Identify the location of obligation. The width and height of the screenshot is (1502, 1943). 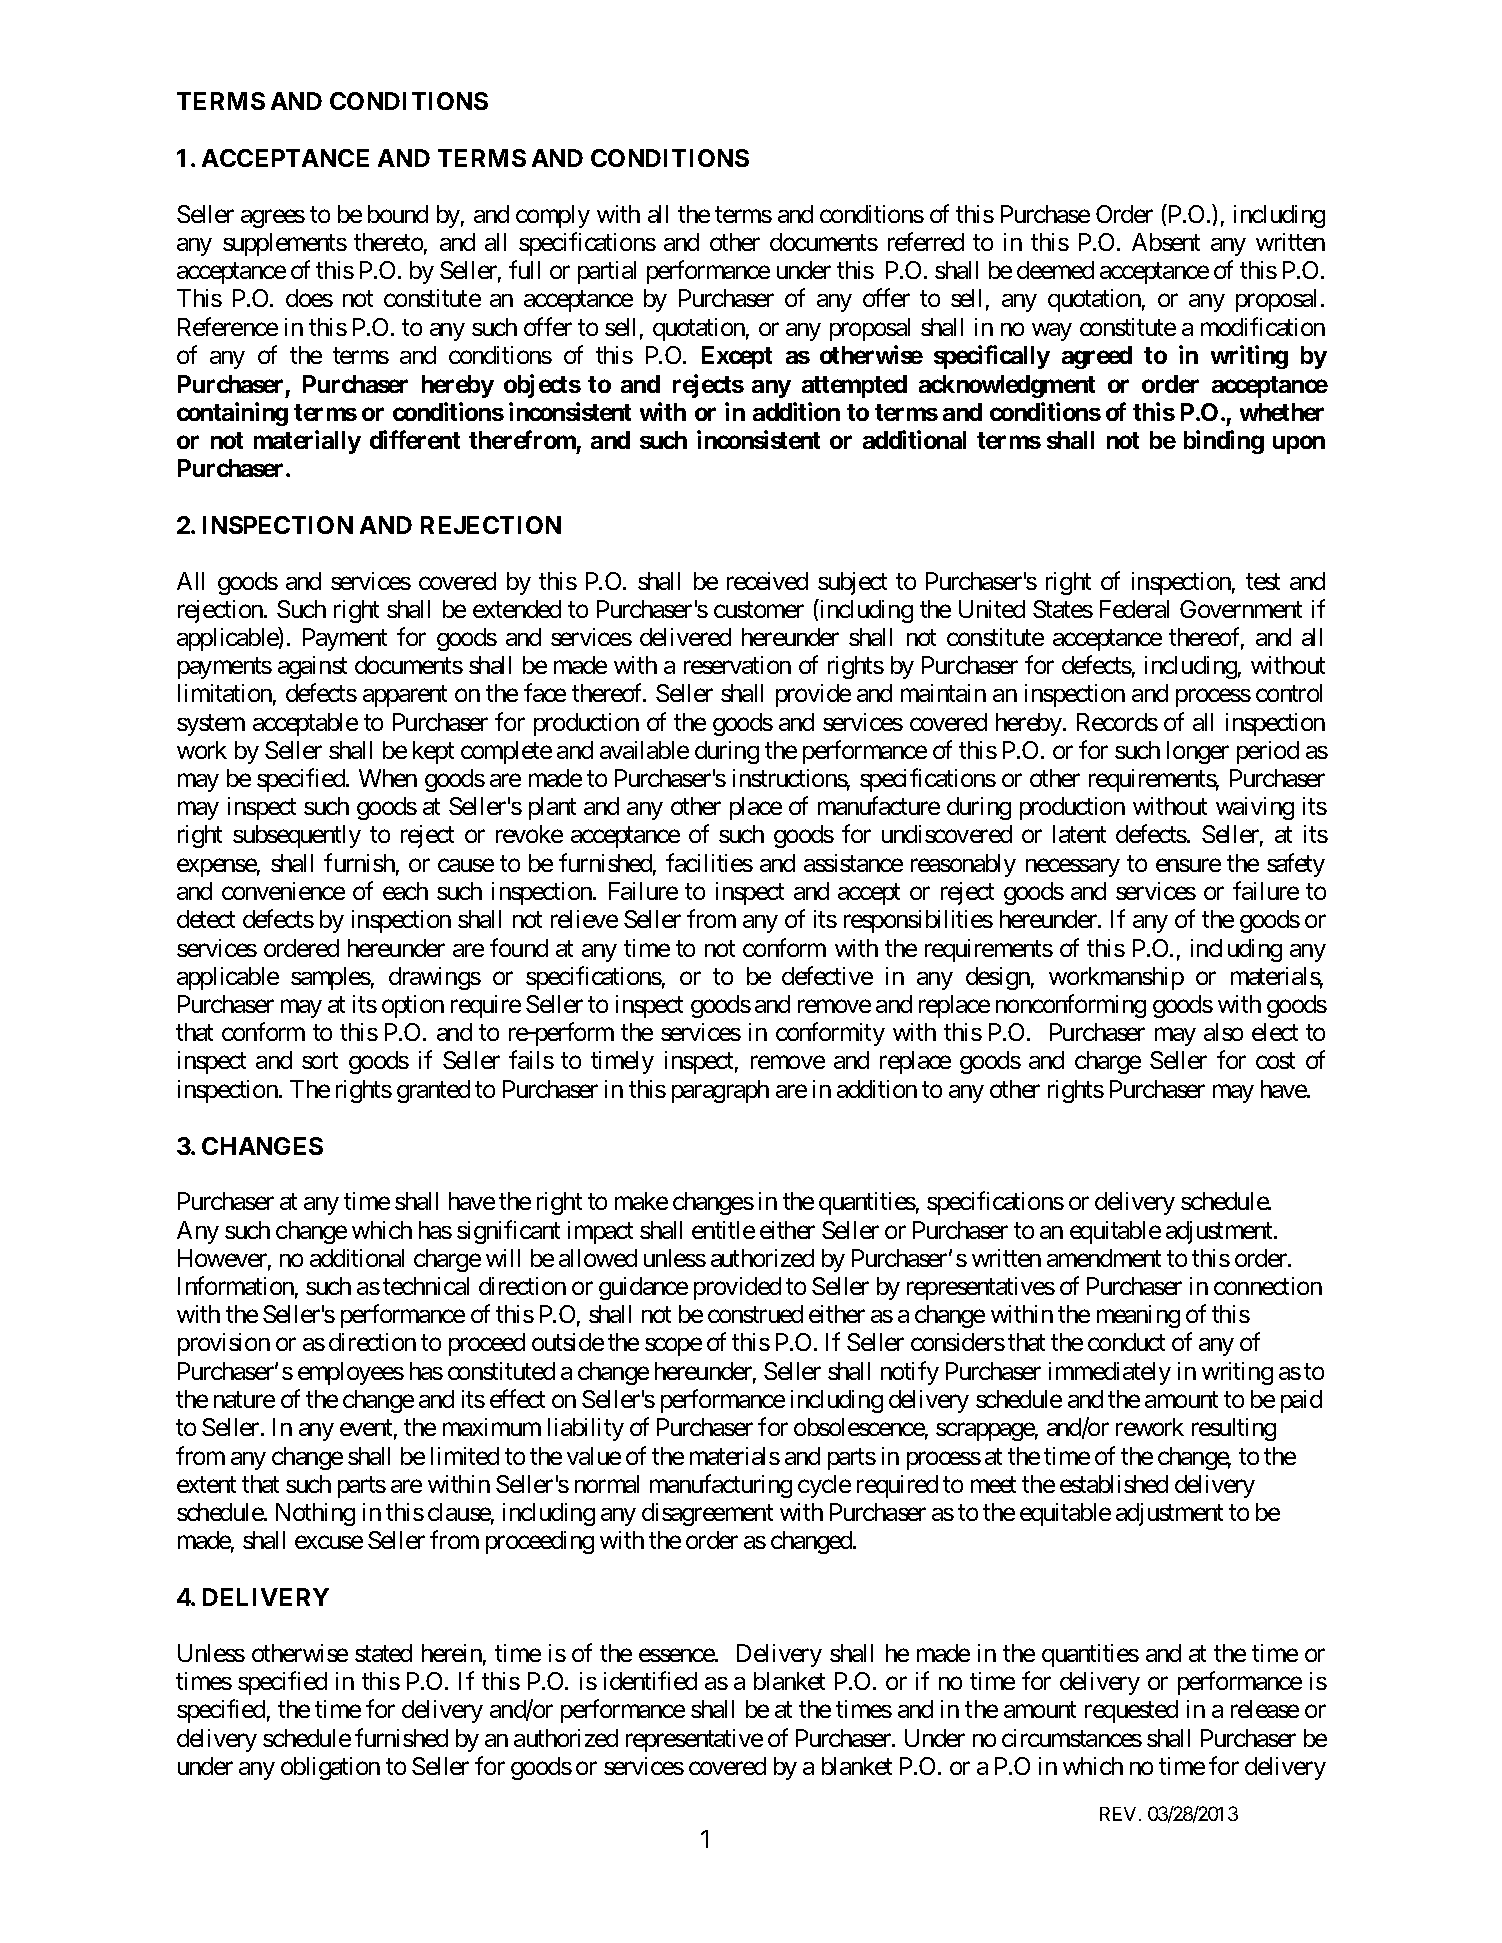
(330, 1768).
